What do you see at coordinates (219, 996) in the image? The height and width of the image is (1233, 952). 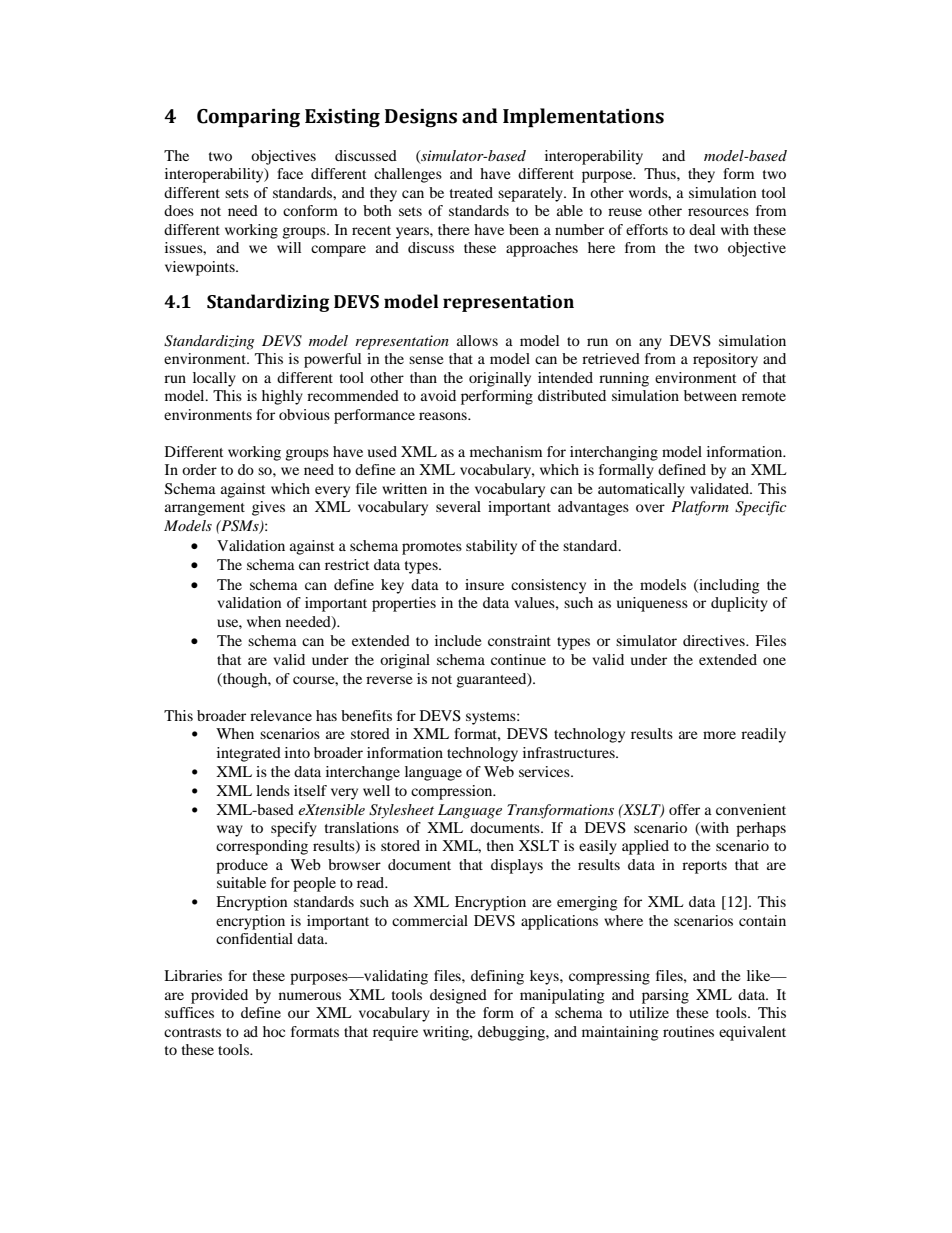 I see `provided` at bounding box center [219, 996].
